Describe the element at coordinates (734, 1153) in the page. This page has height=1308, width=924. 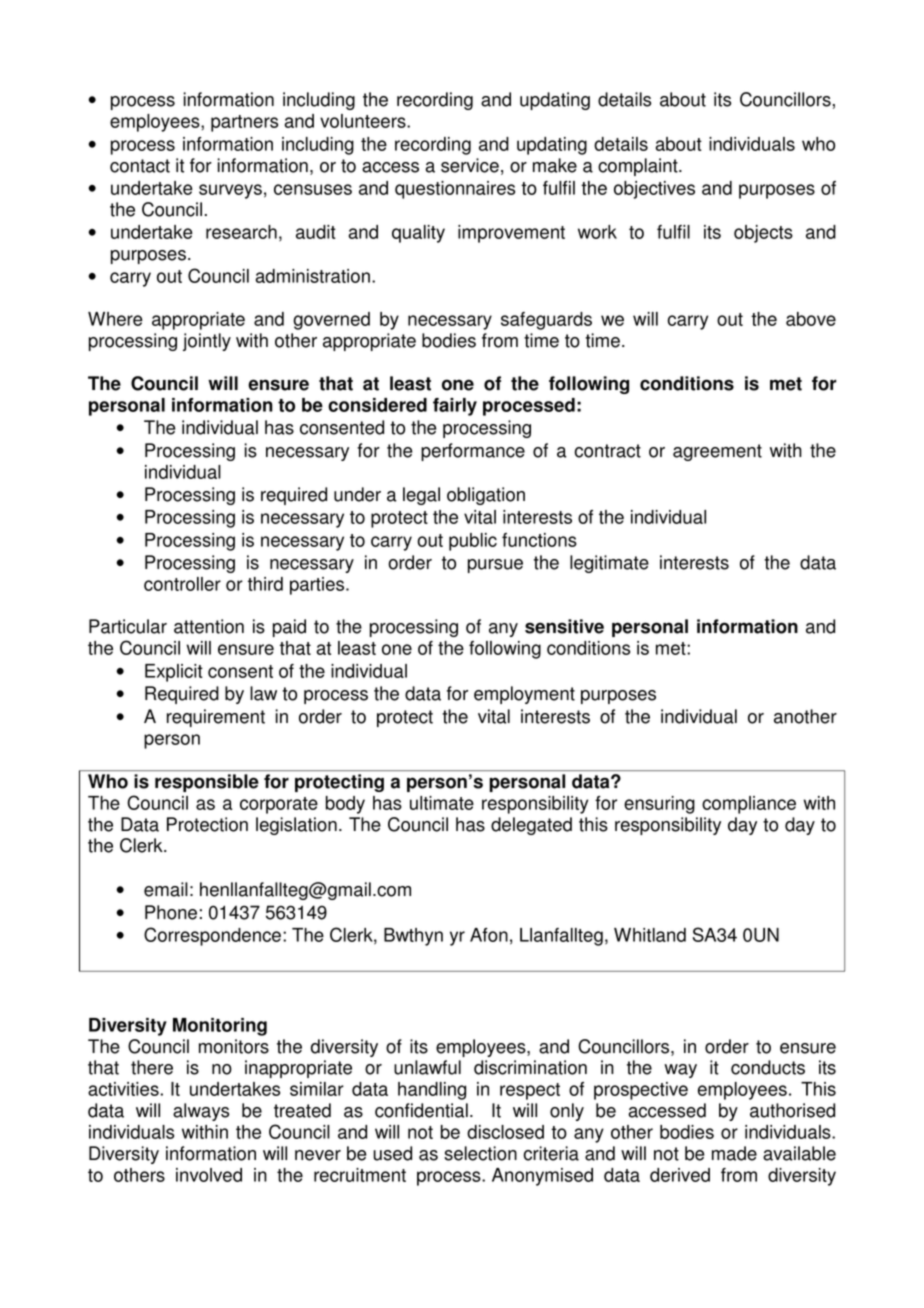
I see `made` at that location.
